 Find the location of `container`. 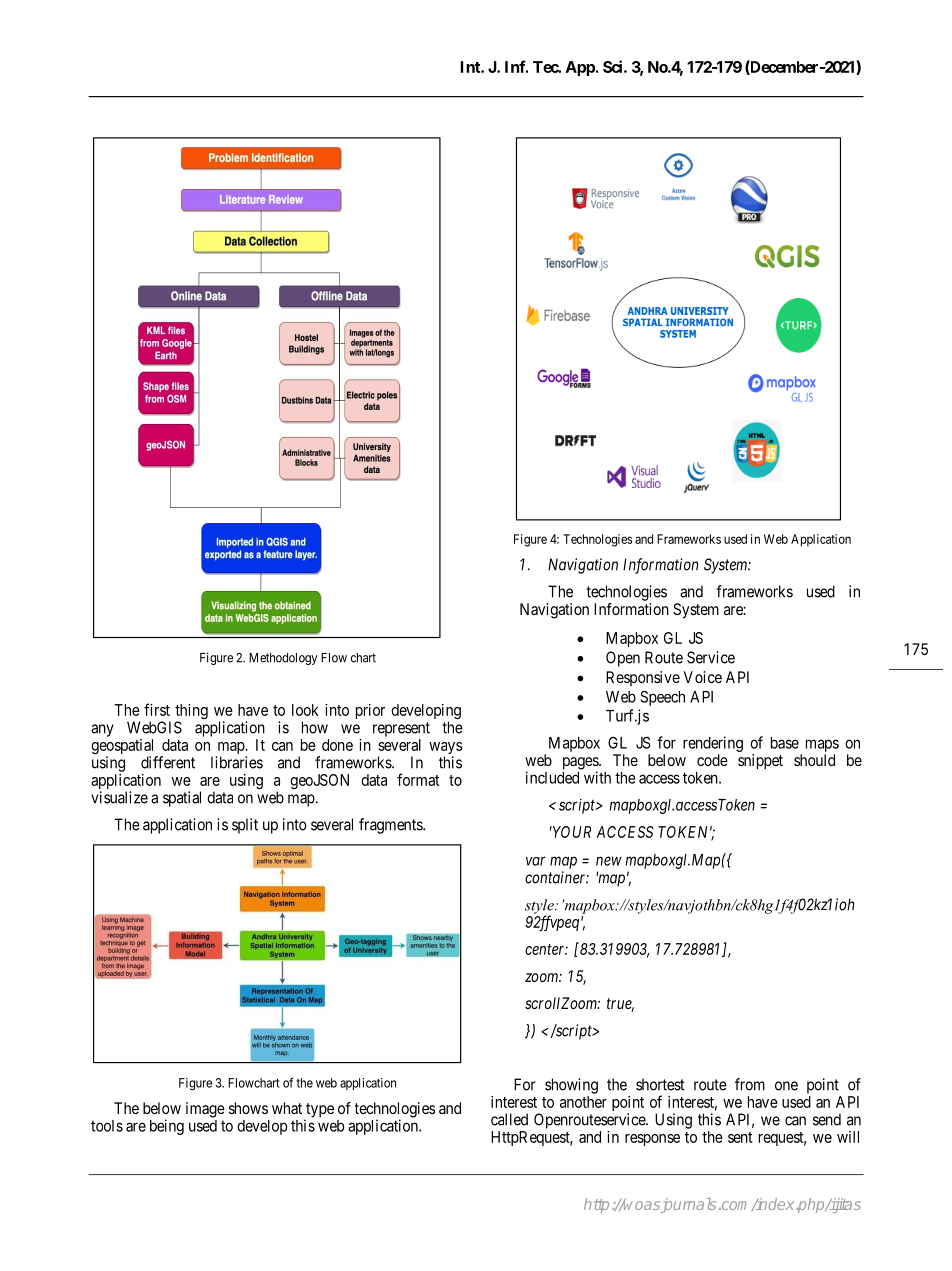

container is located at coordinates (557, 877).
